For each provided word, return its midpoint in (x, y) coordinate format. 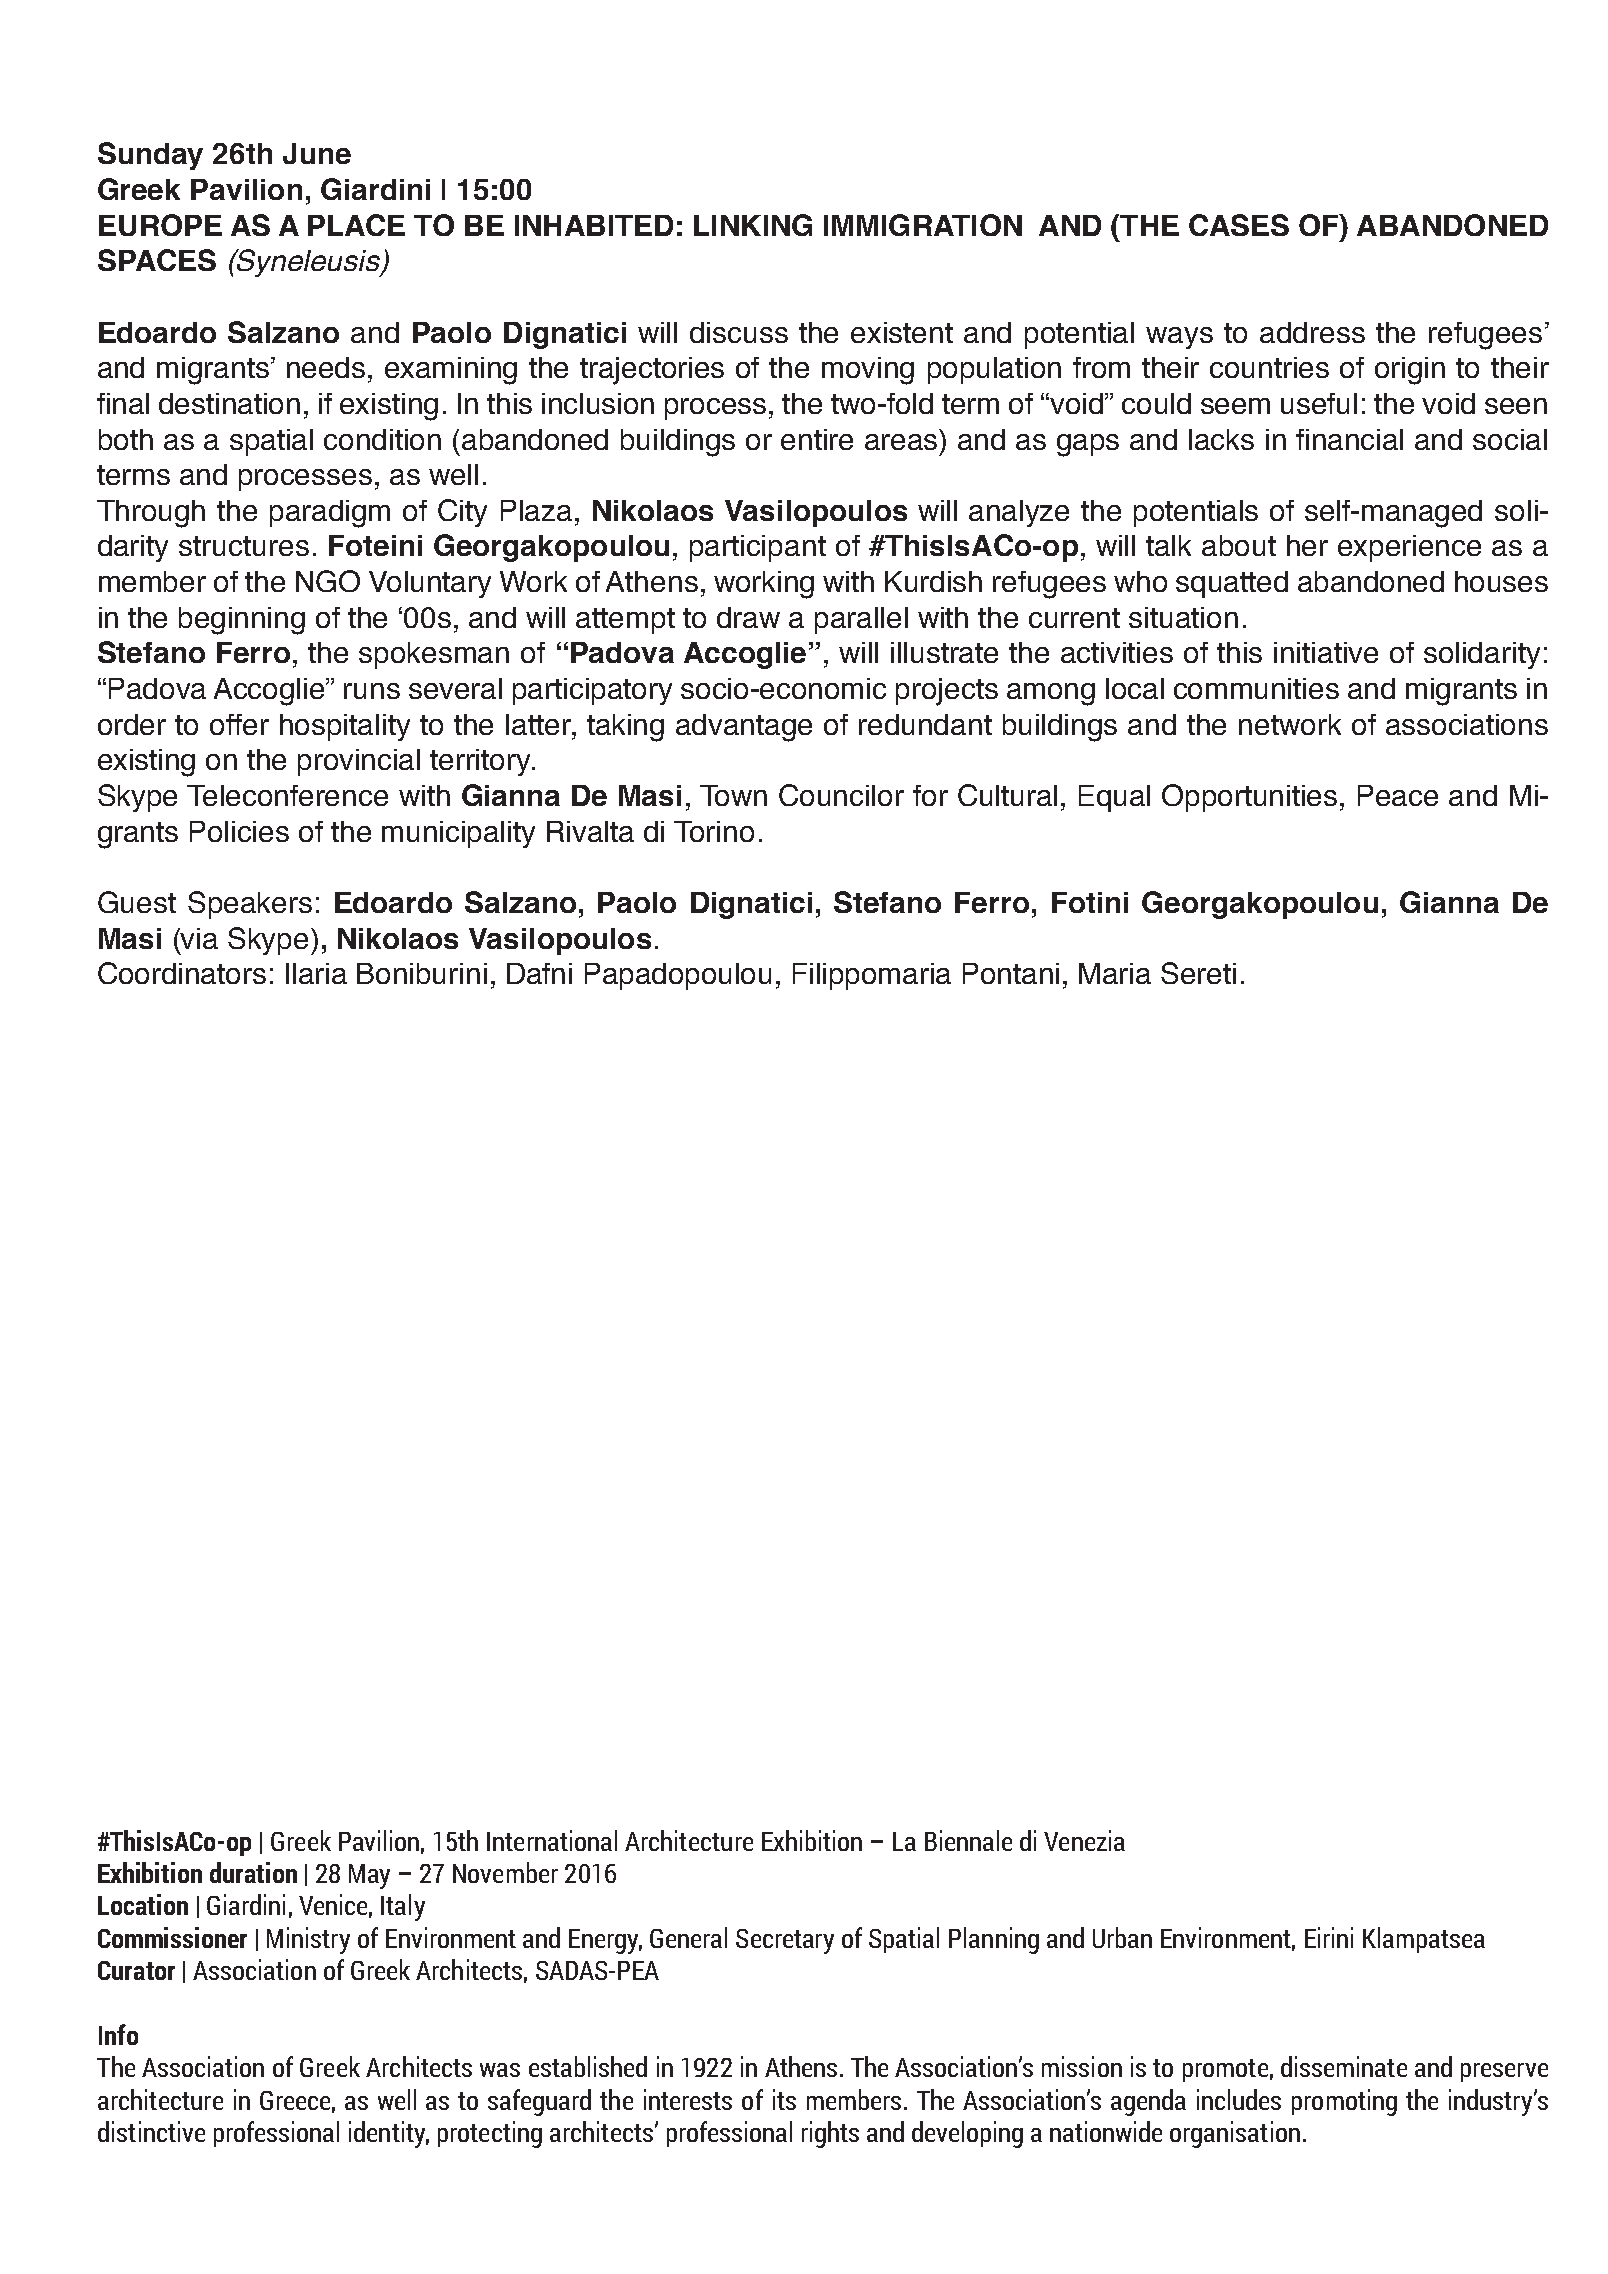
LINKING (753, 225)
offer (239, 724)
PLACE (356, 225)
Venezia (1084, 1840)
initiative (1326, 652)
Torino (714, 831)
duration (253, 1872)
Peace (1398, 795)
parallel (861, 620)
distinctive (151, 2131)
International (552, 1840)
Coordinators (182, 973)
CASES (1239, 225)
